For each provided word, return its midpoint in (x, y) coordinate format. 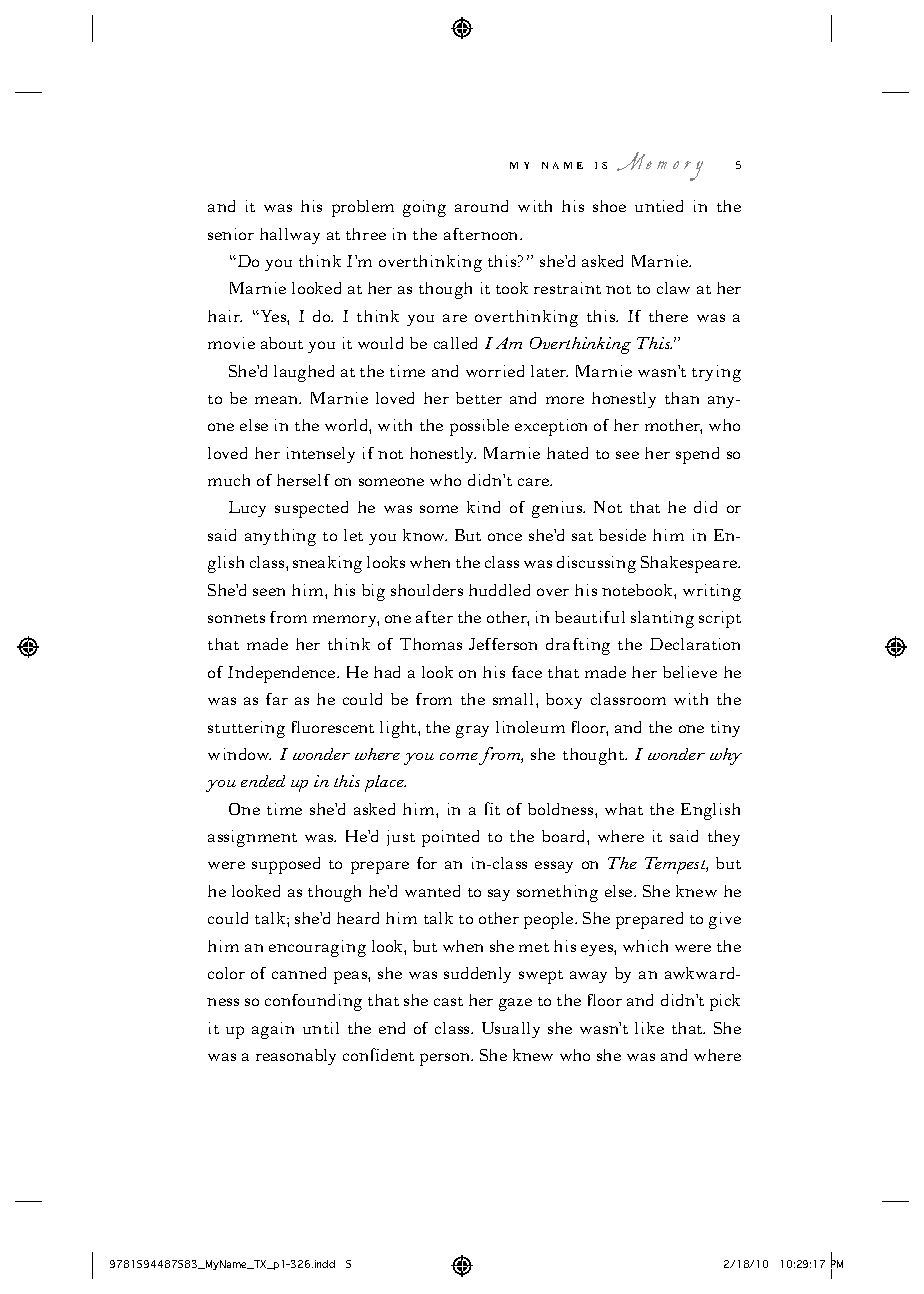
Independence (283, 674)
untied (659, 206)
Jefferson (503, 644)
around (481, 206)
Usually (511, 1030)
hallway (290, 236)
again (273, 1030)
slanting (662, 619)
